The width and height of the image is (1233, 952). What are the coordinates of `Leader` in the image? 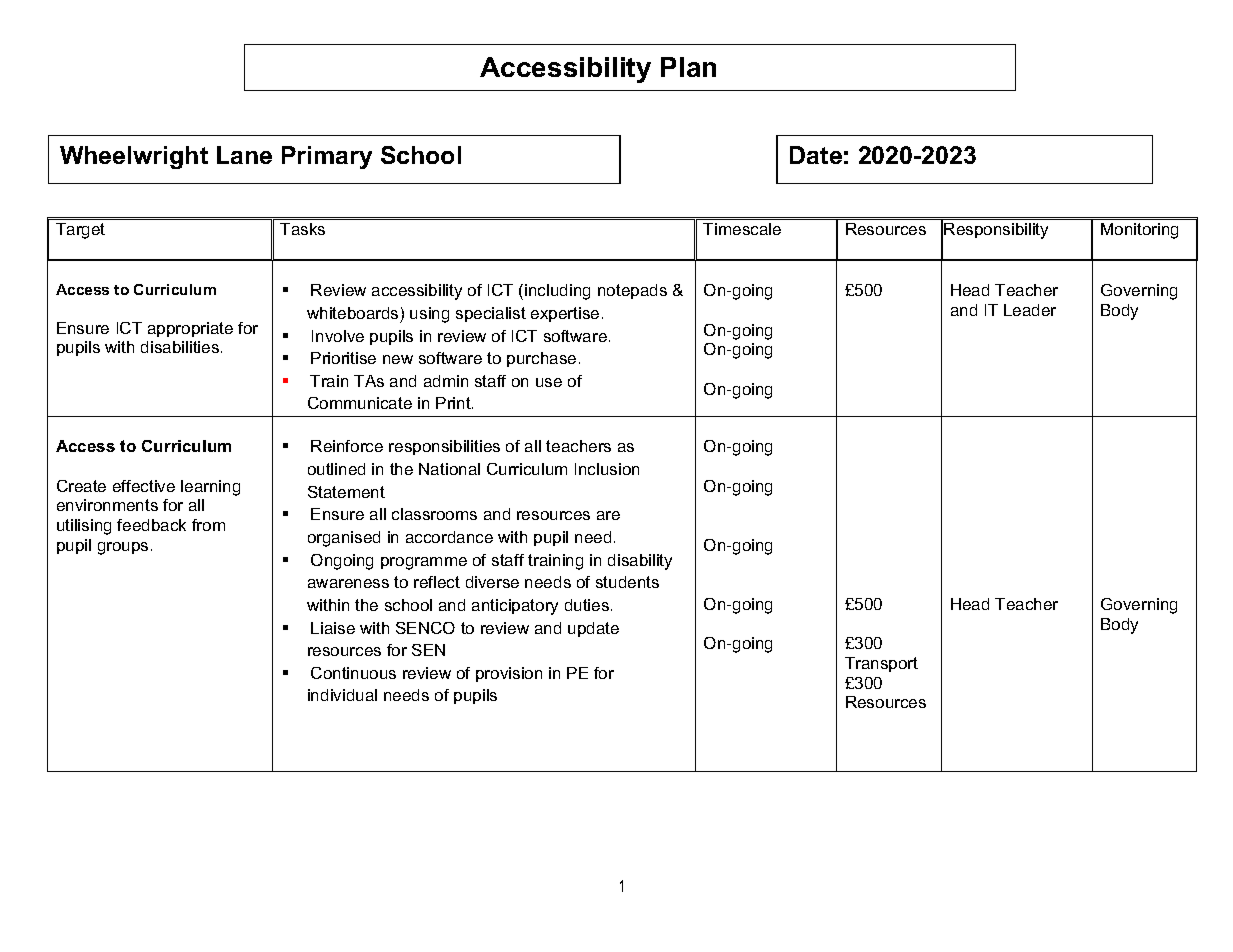 It's located at (1030, 310).
